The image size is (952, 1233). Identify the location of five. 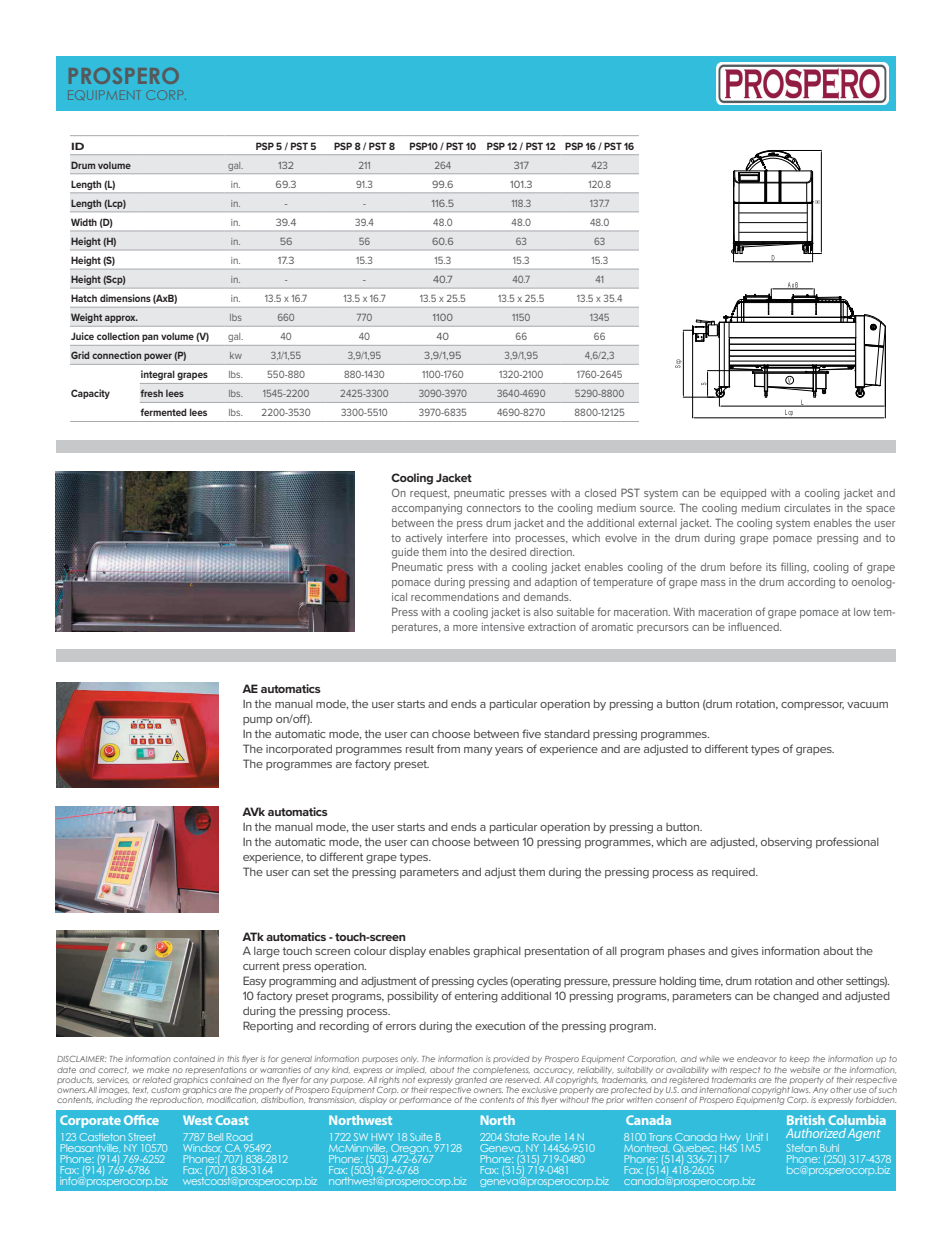
(531, 733).
